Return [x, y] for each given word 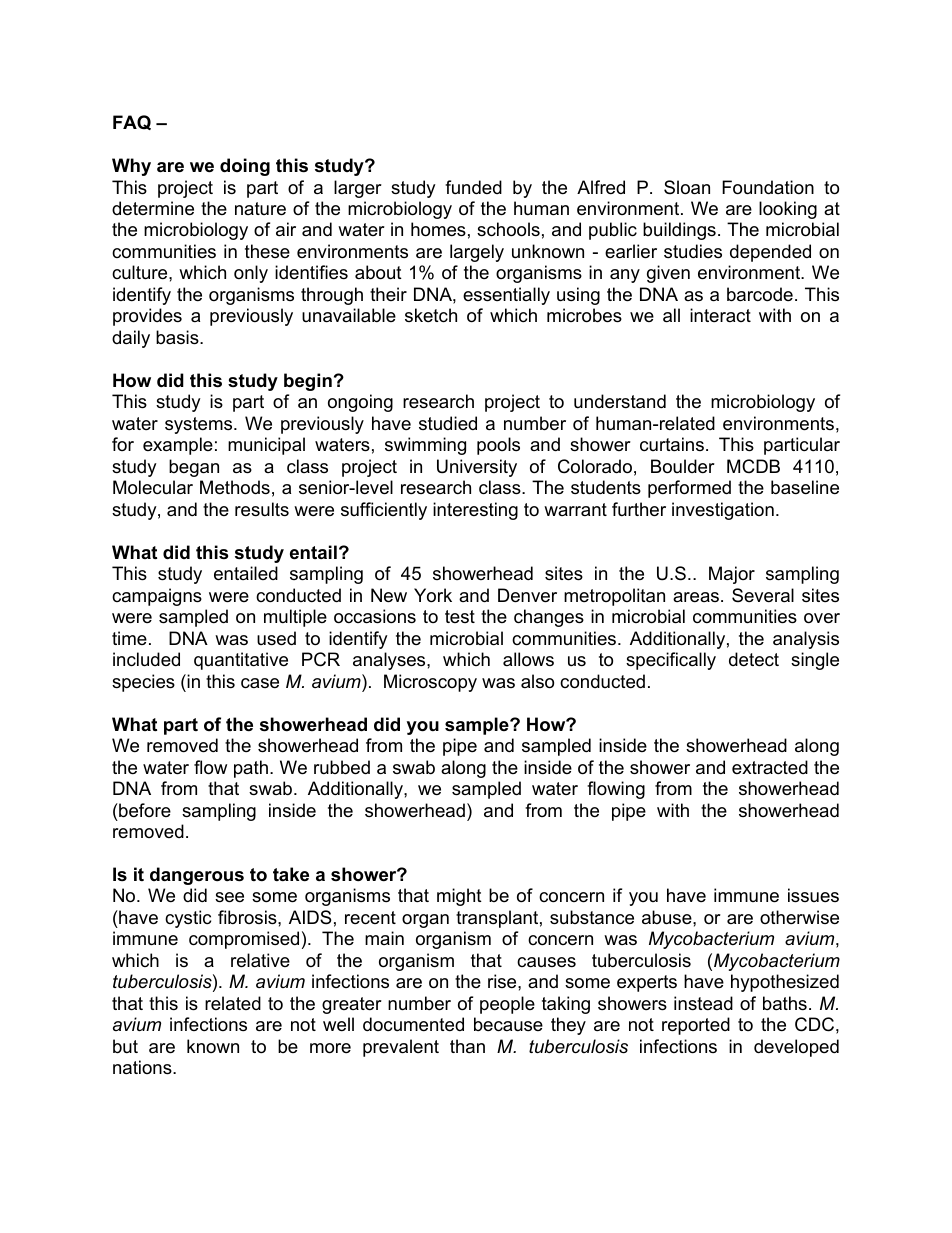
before [144, 810]
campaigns [157, 597]
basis [178, 337]
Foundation [768, 187]
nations [143, 1067]
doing [245, 167]
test [460, 616]
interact [720, 315]
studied [448, 423]
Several [763, 595]
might [459, 897]
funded [473, 187]
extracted [770, 767]
